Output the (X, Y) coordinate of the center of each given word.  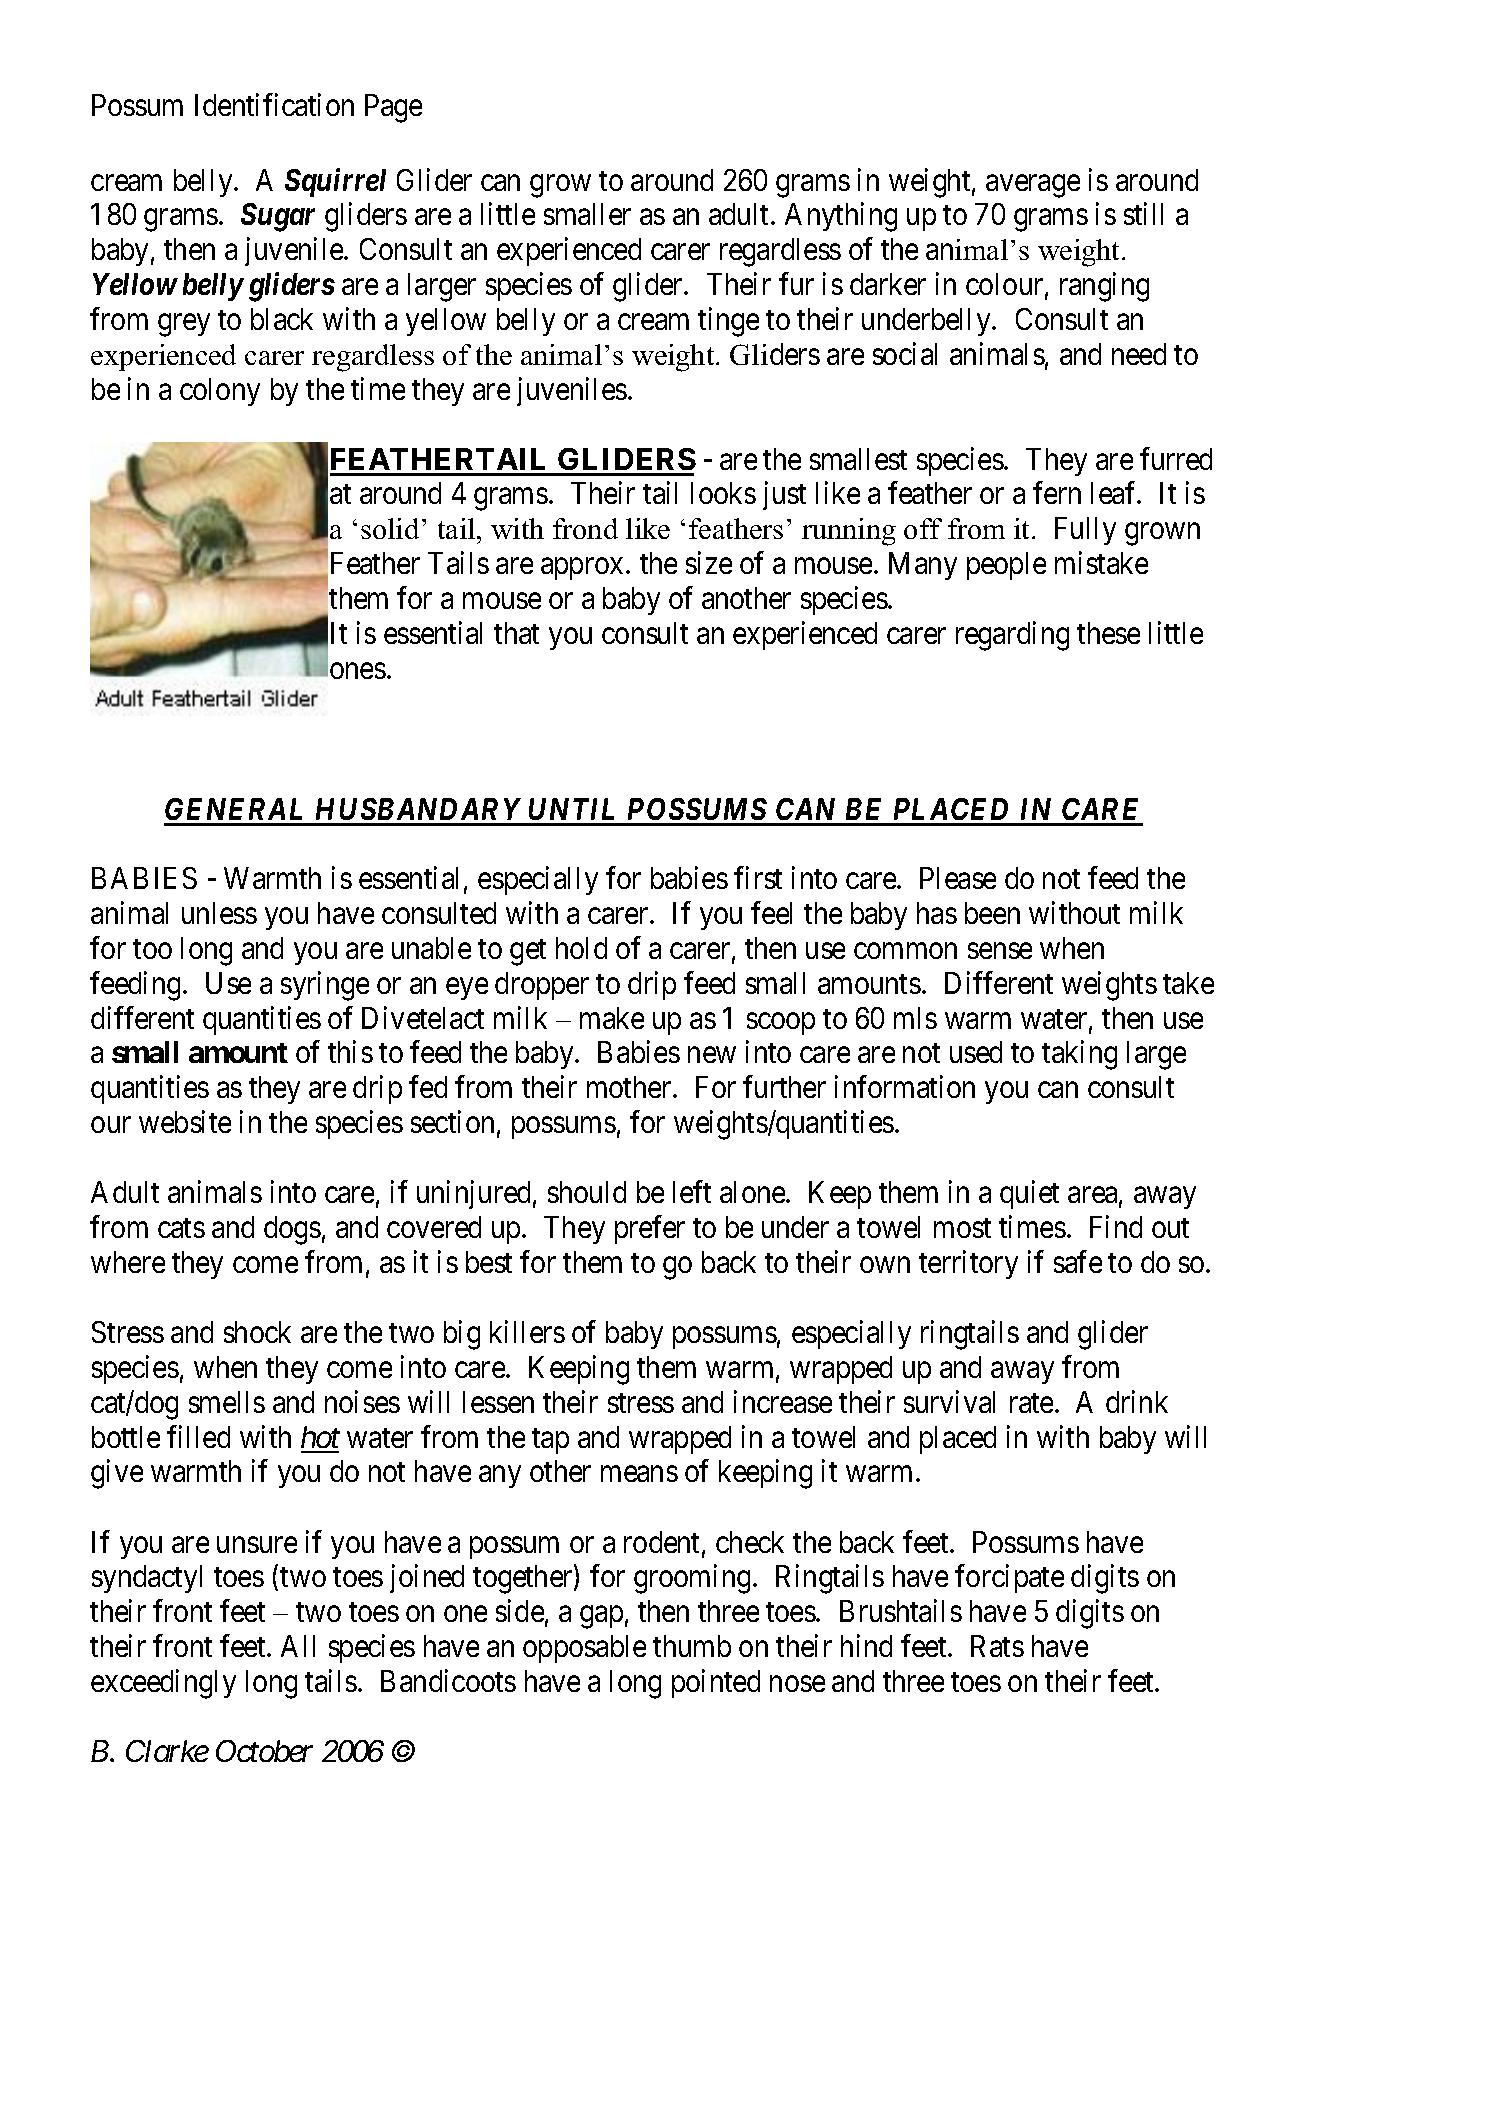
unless (219, 913)
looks (723, 493)
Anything (841, 217)
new (712, 1055)
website (185, 1121)
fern (1057, 493)
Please (958, 878)
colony (220, 392)
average (1033, 186)
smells (227, 1402)
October (264, 1751)
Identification (274, 104)
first (758, 878)
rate (1031, 1403)
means (639, 1474)
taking (1079, 1055)
